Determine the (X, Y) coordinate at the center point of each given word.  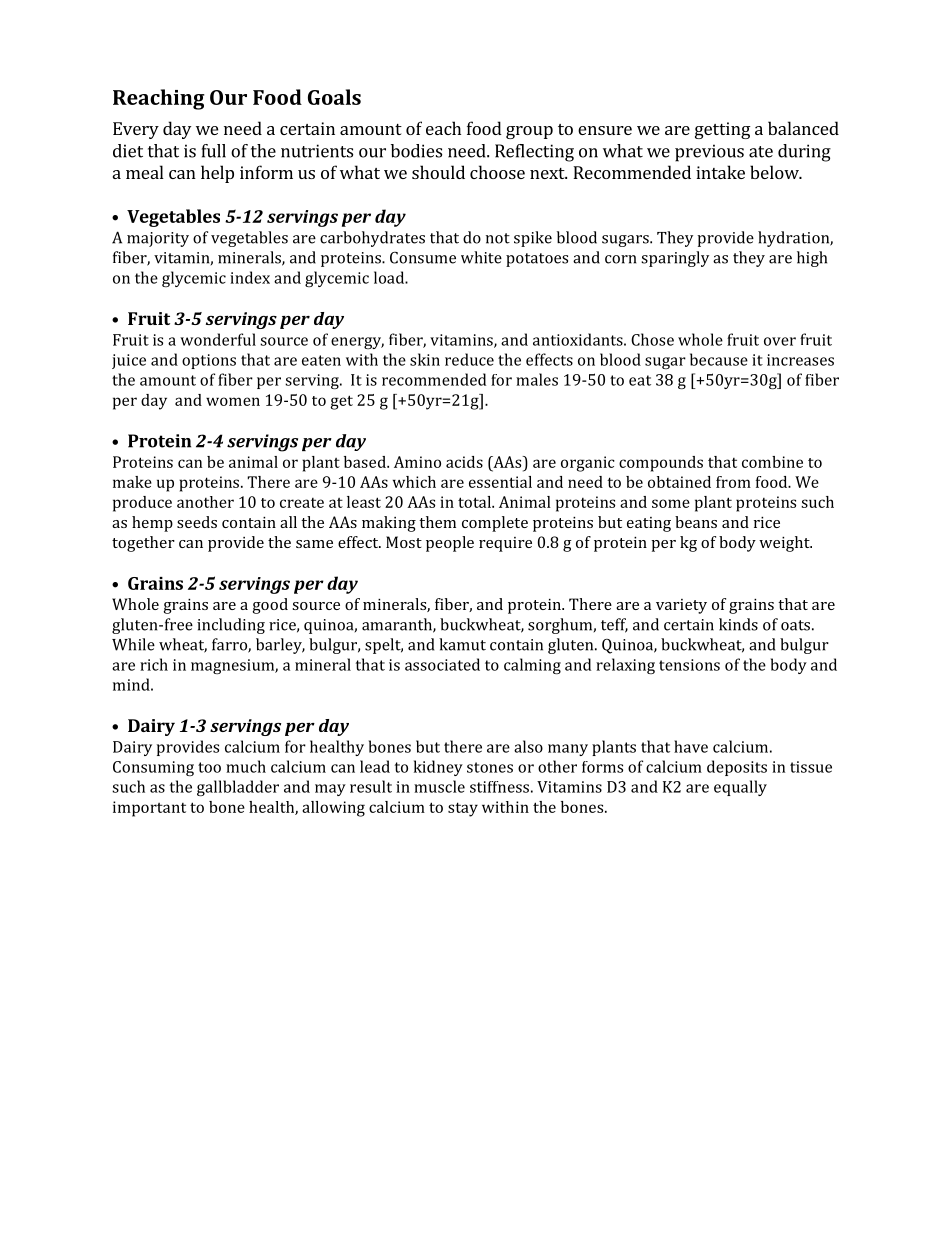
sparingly (675, 259)
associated (442, 664)
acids (464, 462)
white (481, 257)
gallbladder (238, 788)
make (132, 482)
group (529, 132)
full (214, 151)
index (250, 277)
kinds (738, 624)
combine (772, 462)
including (231, 626)
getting (723, 130)
